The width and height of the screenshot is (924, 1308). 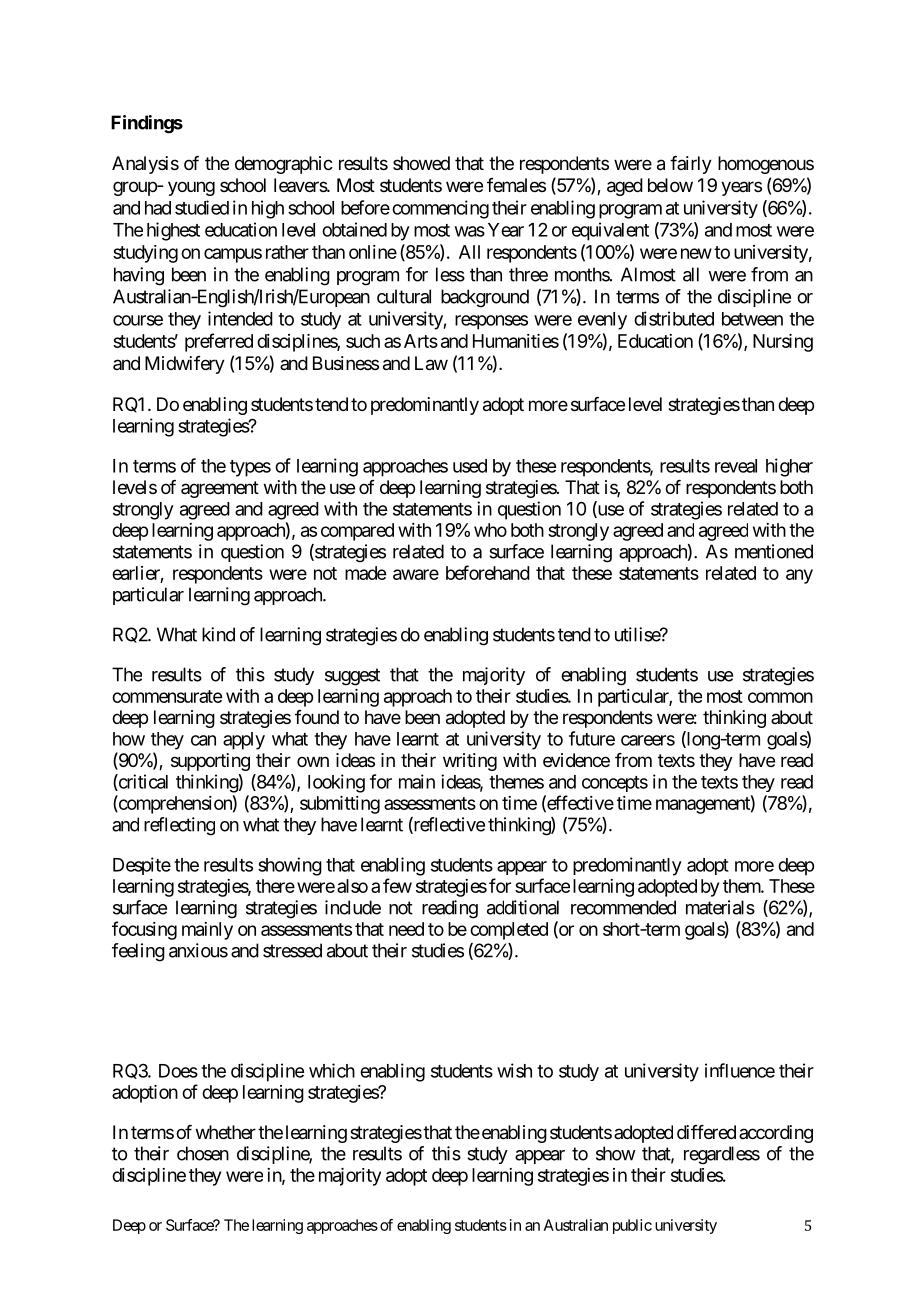 What do you see at coordinates (470, 466) in the screenshot?
I see `used` at bounding box center [470, 466].
